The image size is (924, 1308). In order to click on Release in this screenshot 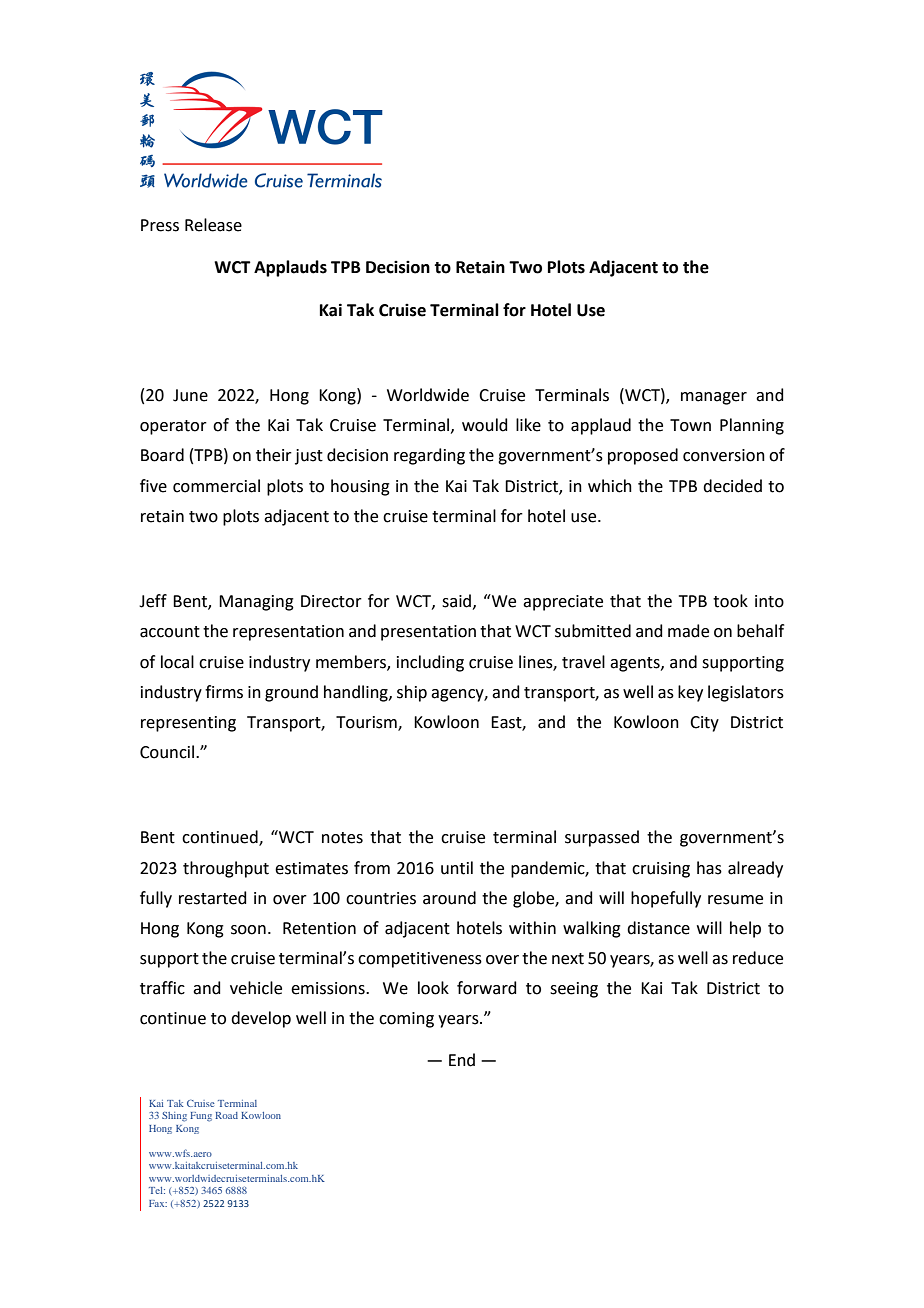, I will do `click(213, 225)`.
